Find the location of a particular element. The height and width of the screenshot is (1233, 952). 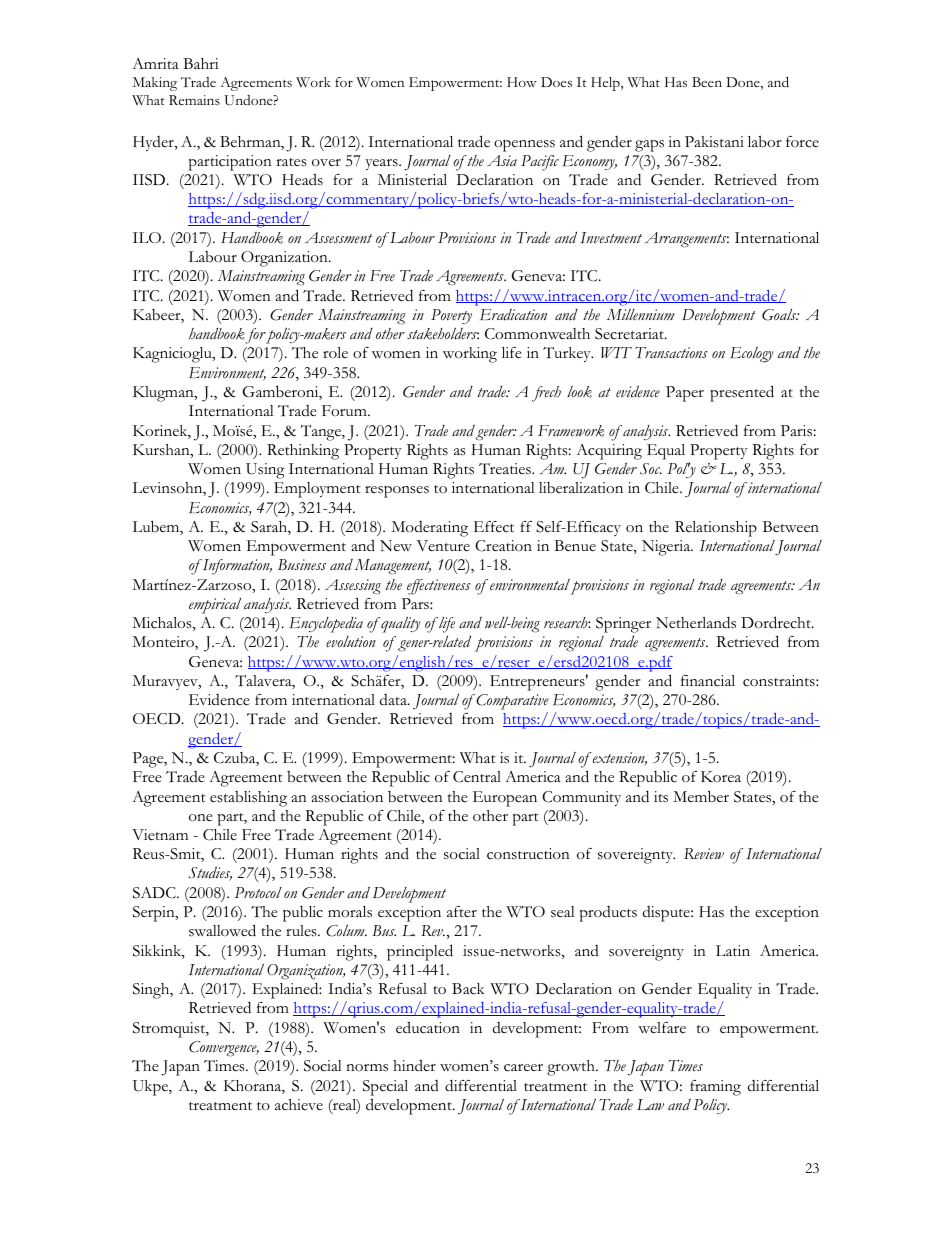

European is located at coordinates (505, 799).
